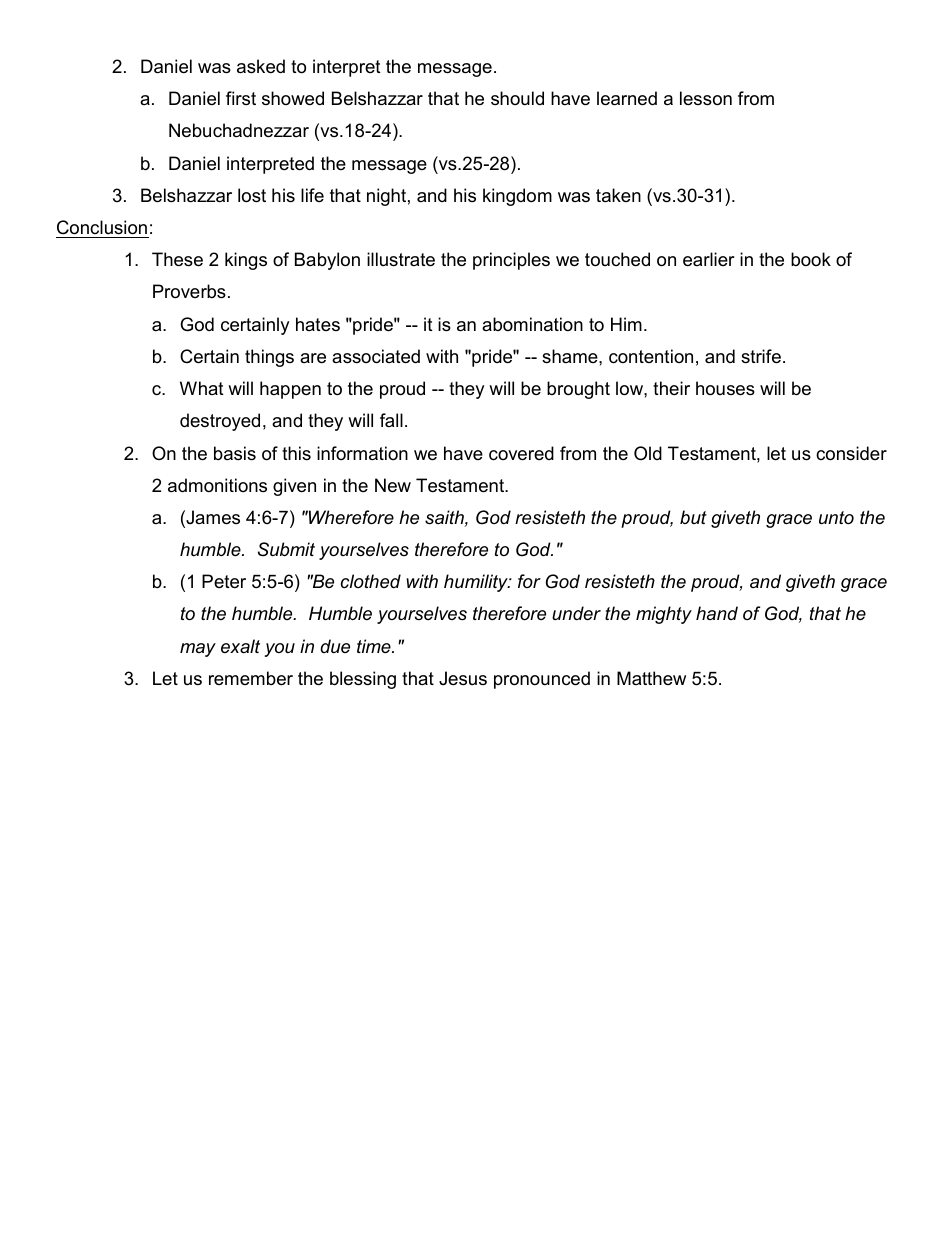  Describe the element at coordinates (198, 650) in the screenshot. I see `may` at that location.
